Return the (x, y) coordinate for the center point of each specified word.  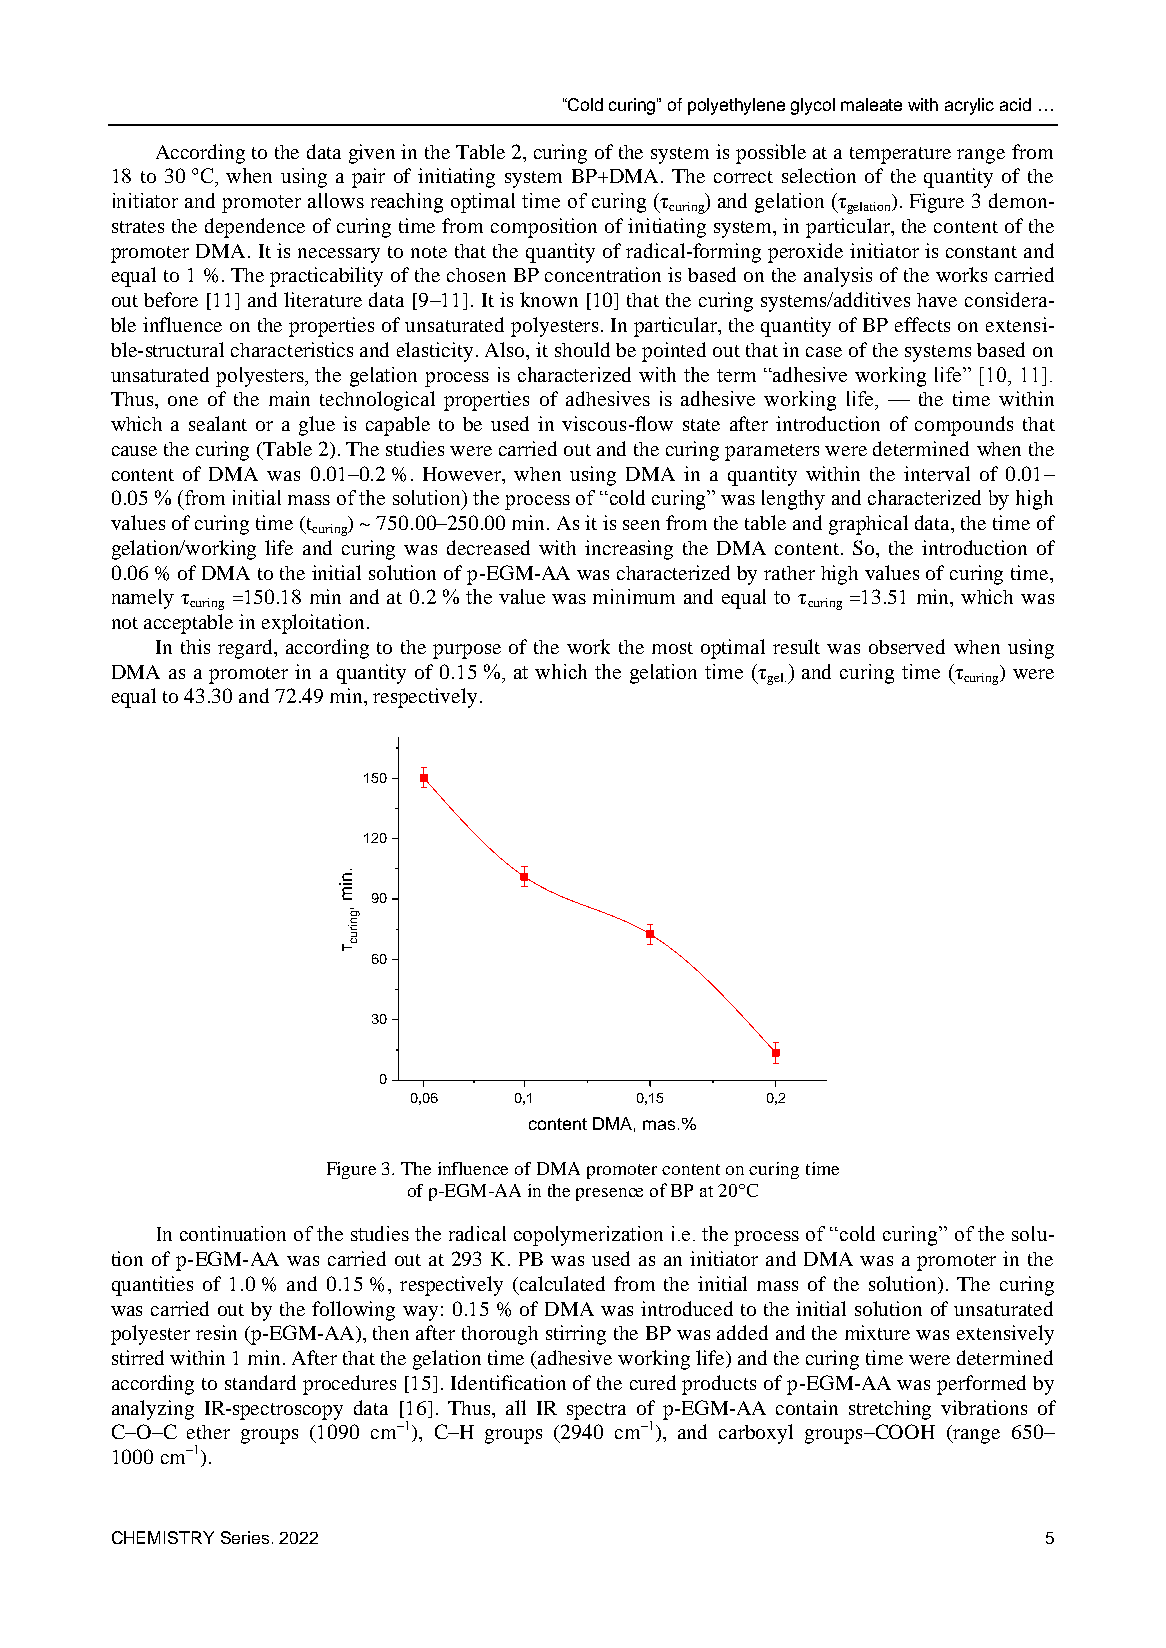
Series (245, 1537)
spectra (596, 1411)
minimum (634, 596)
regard (247, 649)
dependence (255, 228)
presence (609, 1194)
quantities (152, 1286)
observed (907, 646)
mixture (877, 1332)
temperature (900, 155)
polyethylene (736, 106)
